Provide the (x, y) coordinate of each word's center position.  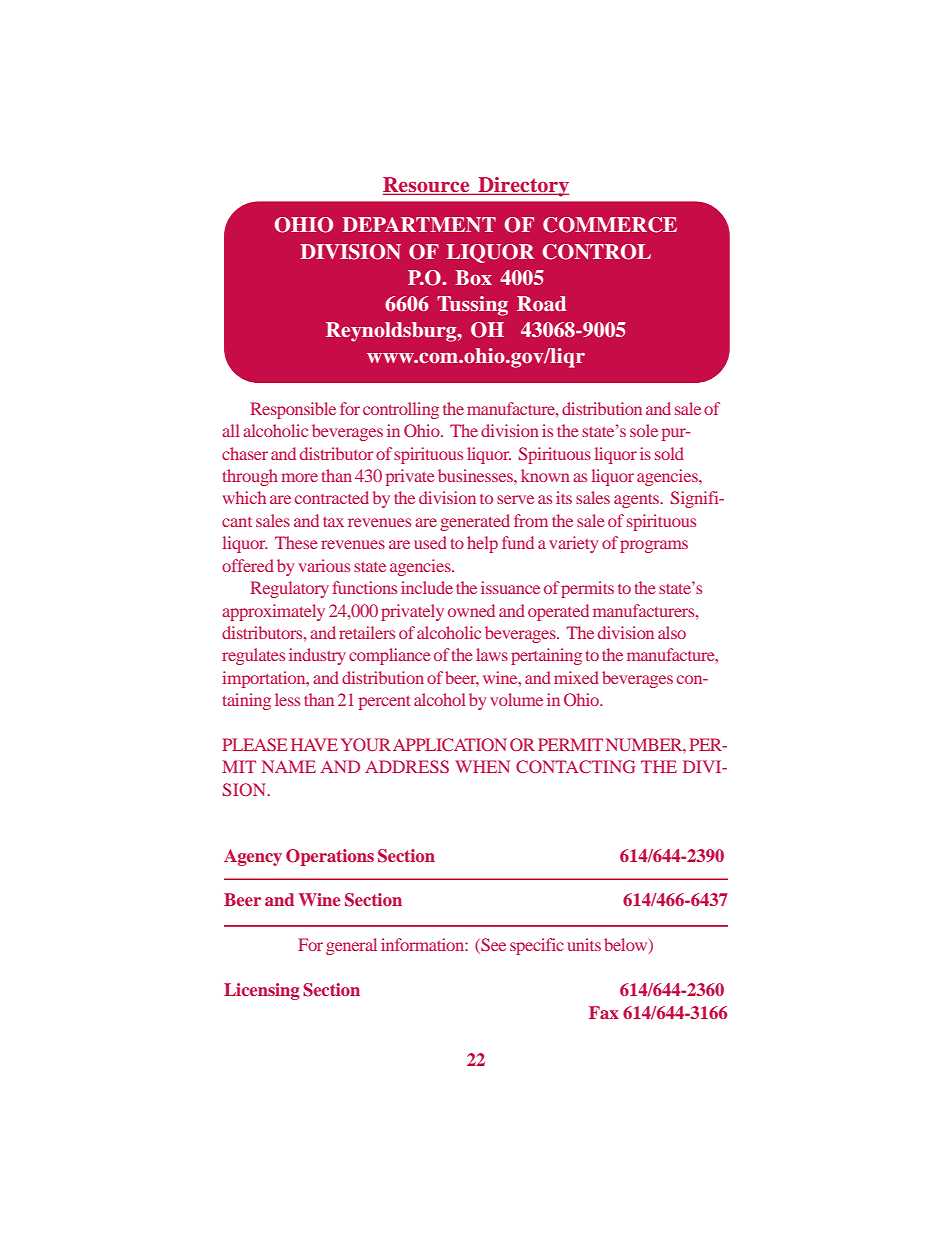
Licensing (262, 991)
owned (471, 610)
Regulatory (289, 589)
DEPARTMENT (419, 224)
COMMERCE (610, 225)
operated (558, 612)
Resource (427, 186)
